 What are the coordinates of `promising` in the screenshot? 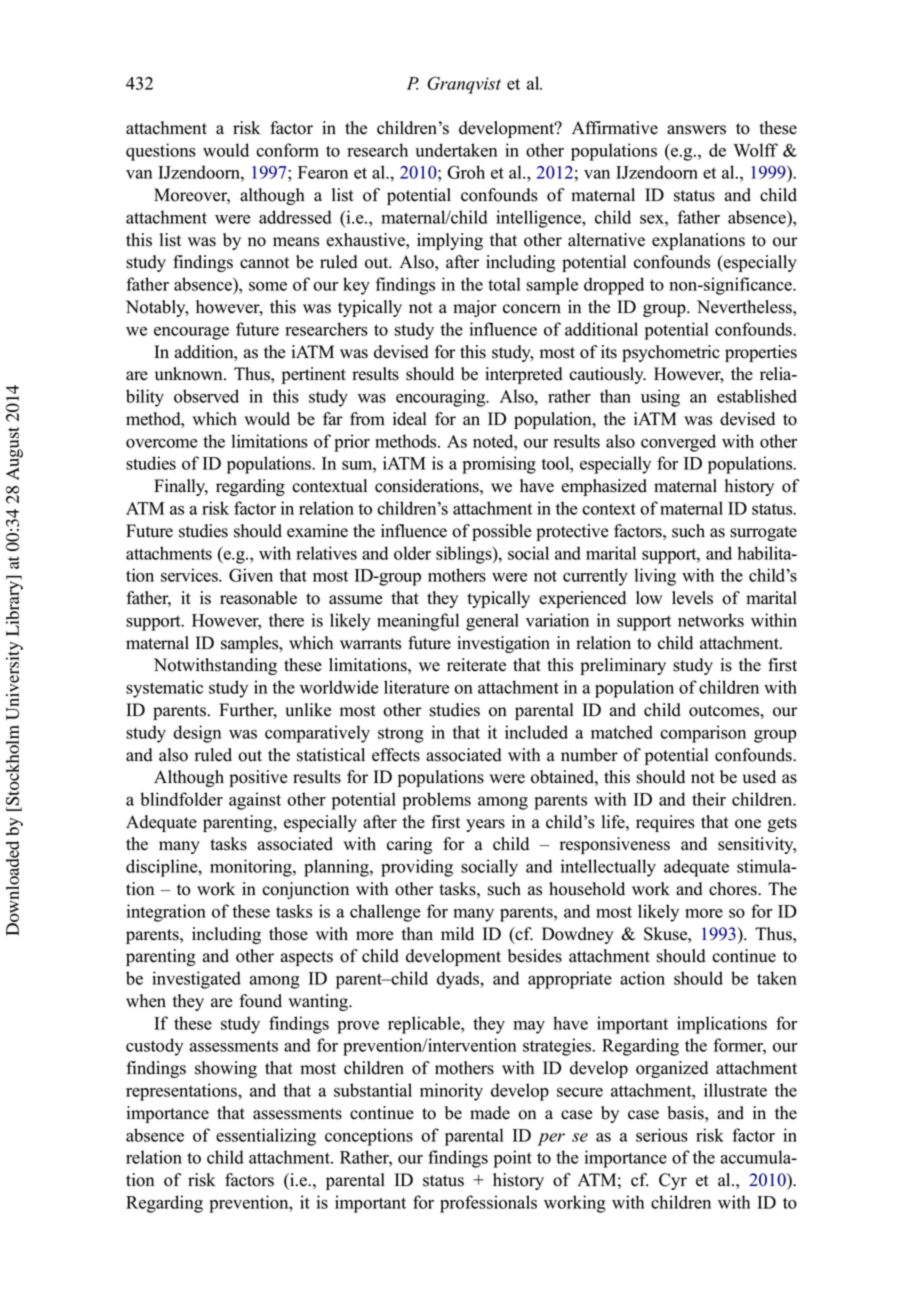 It's located at (499, 465).
